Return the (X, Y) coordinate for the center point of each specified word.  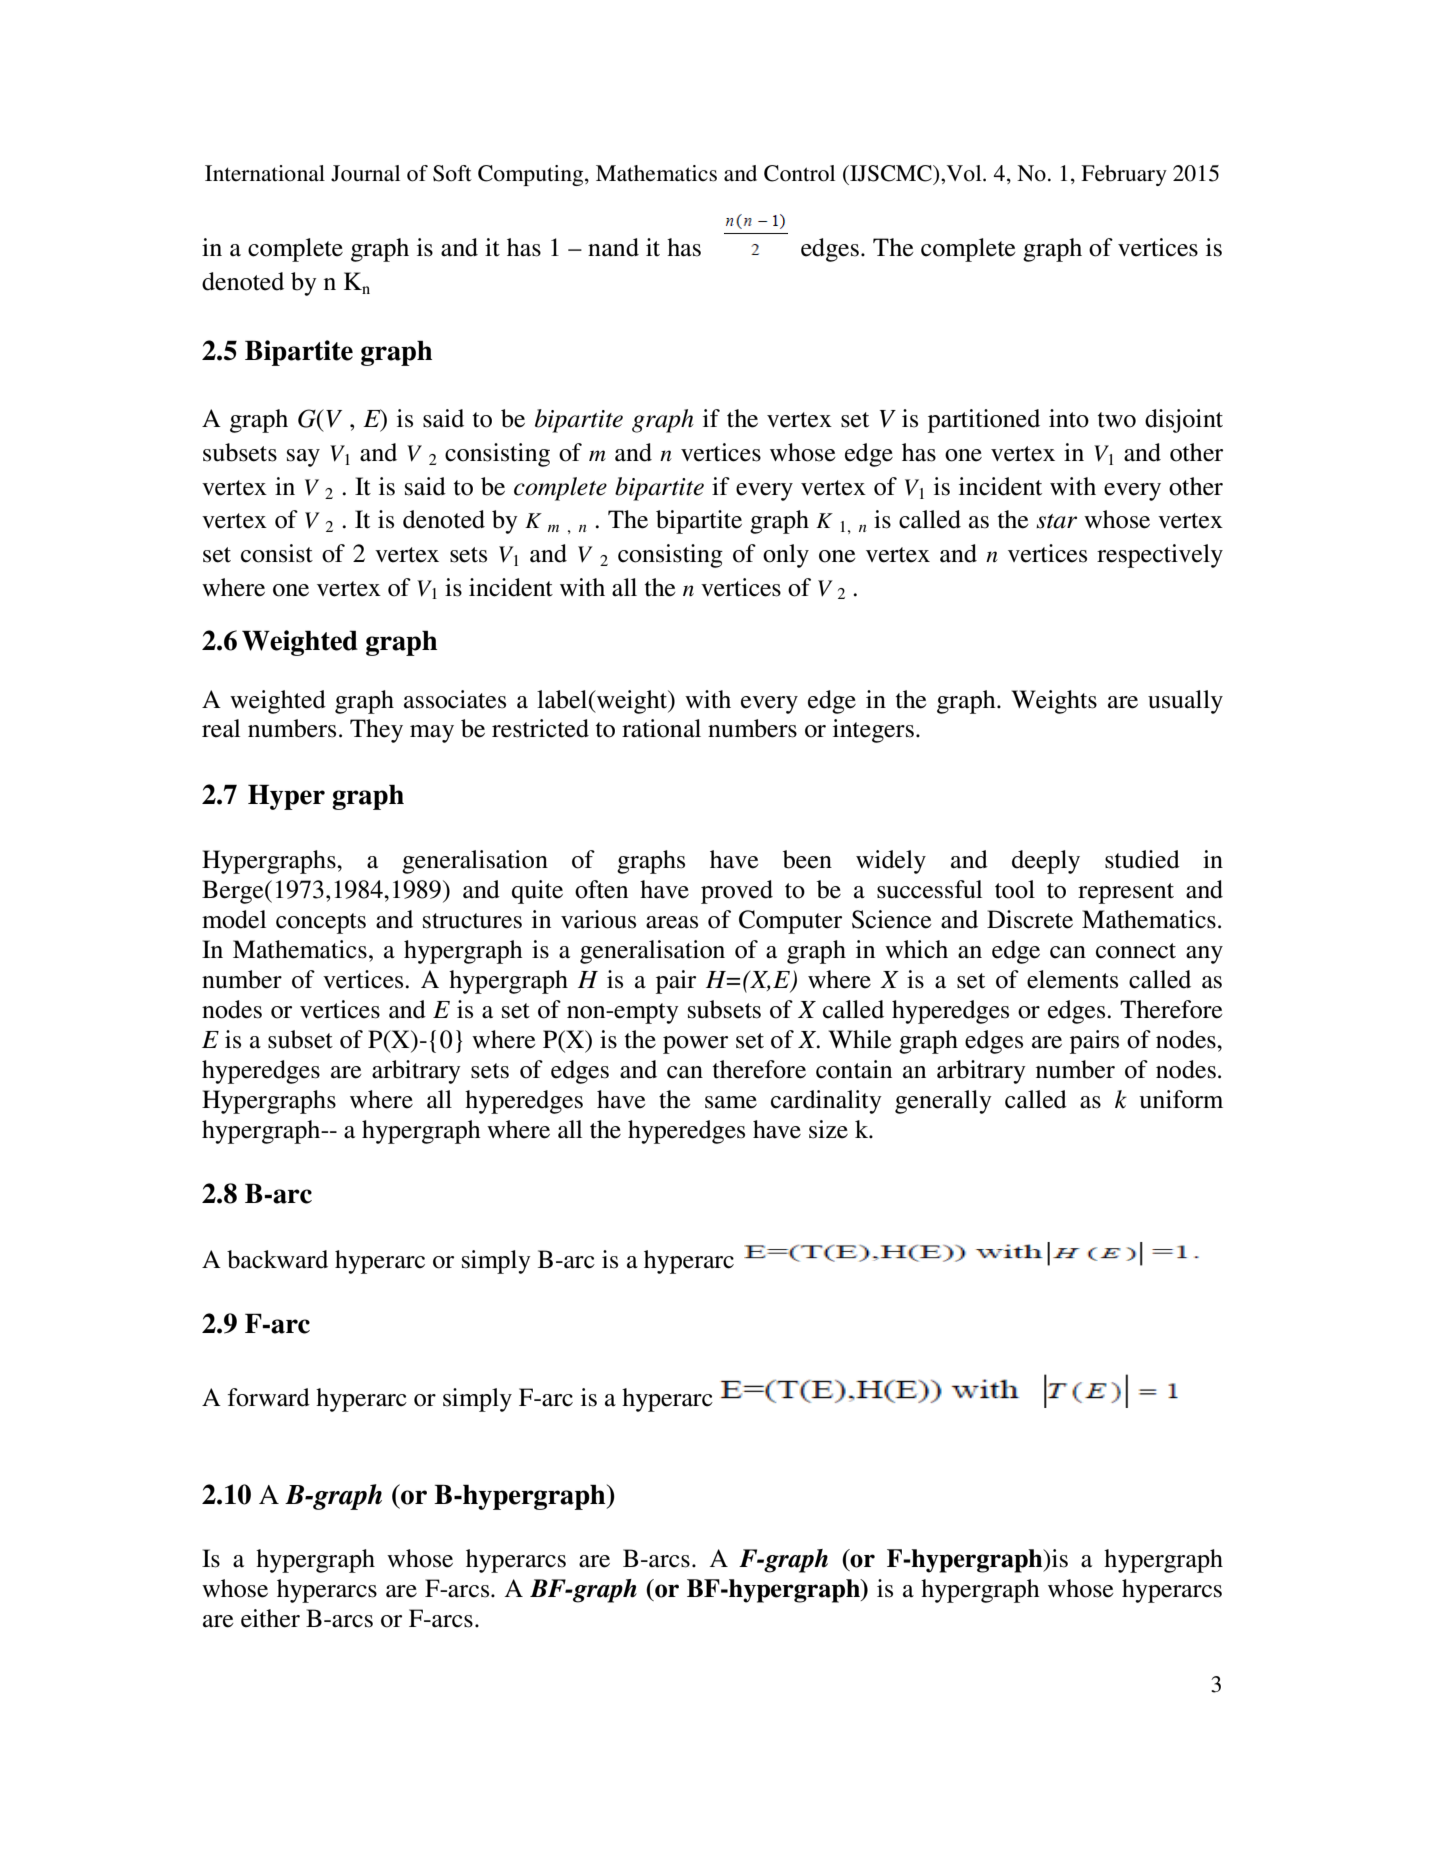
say (303, 458)
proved (737, 892)
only (786, 556)
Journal (365, 173)
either (270, 1618)
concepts (321, 923)
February (1124, 175)
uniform (1181, 1099)
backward (277, 1259)
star (1056, 521)
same (731, 1102)
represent (1126, 893)
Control (799, 173)
